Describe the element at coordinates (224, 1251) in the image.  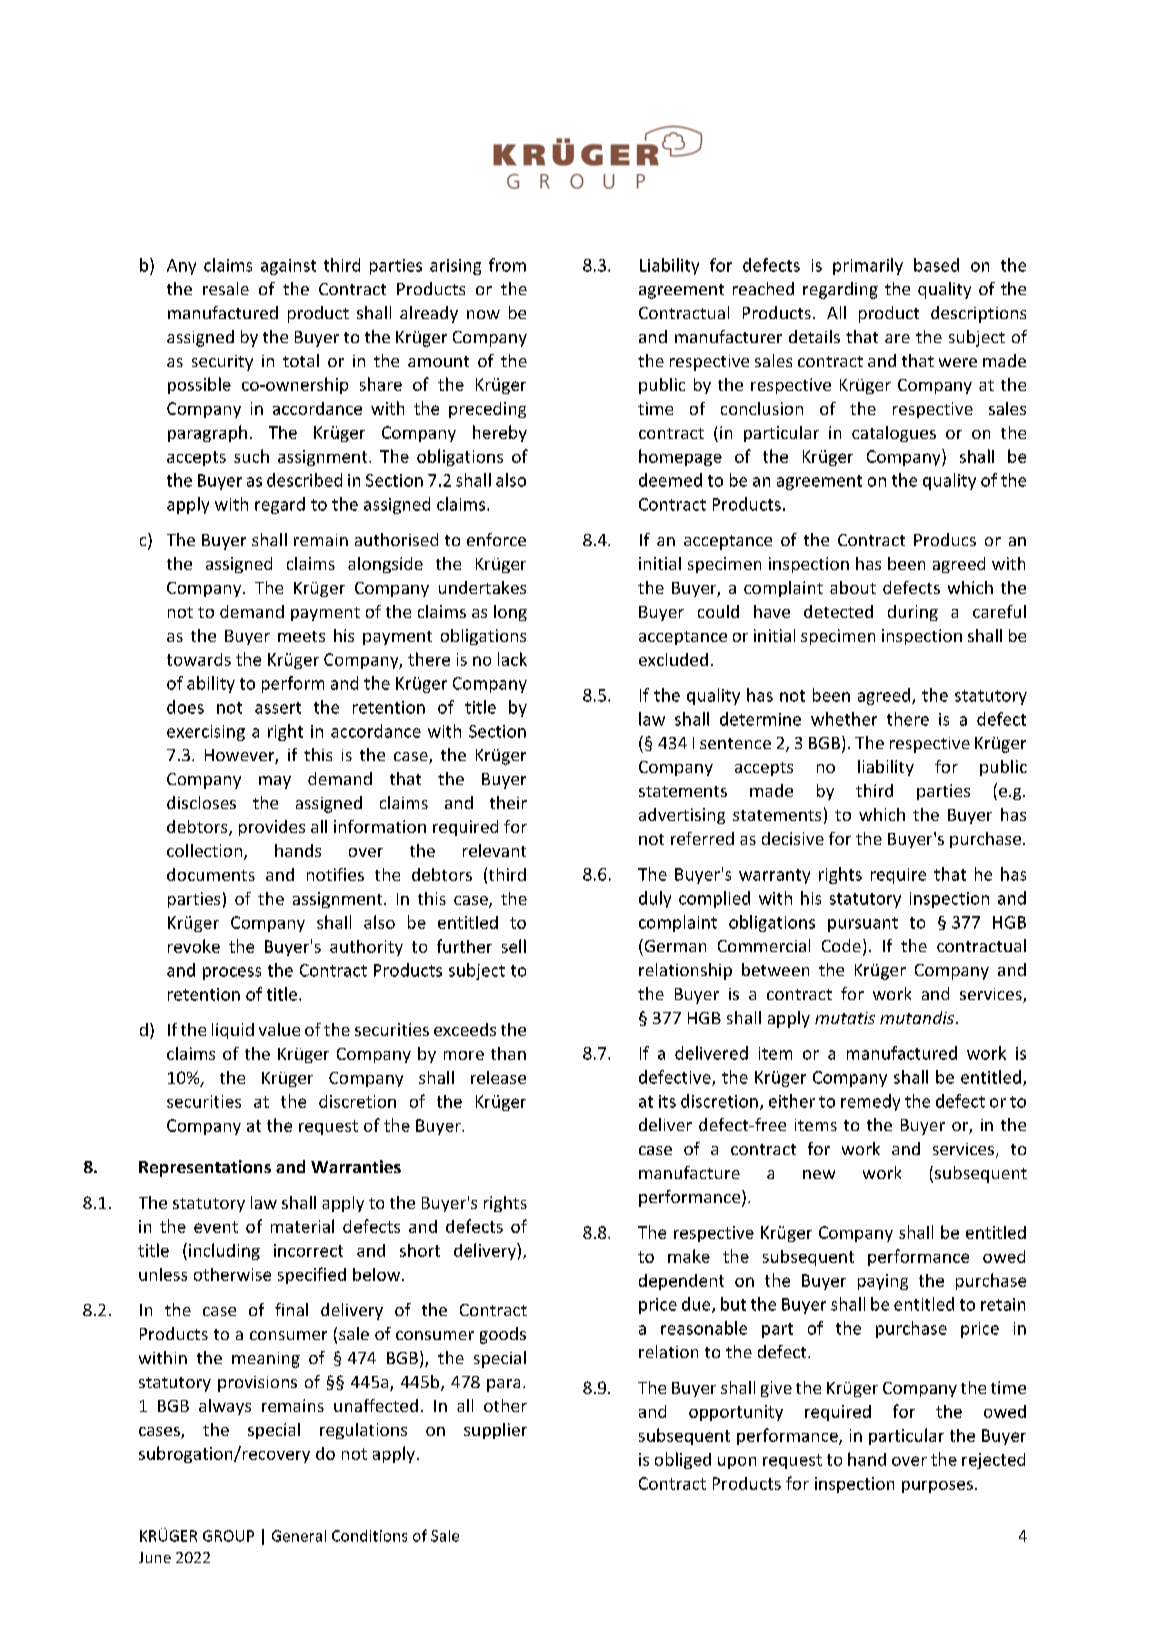
I see `including` at that location.
